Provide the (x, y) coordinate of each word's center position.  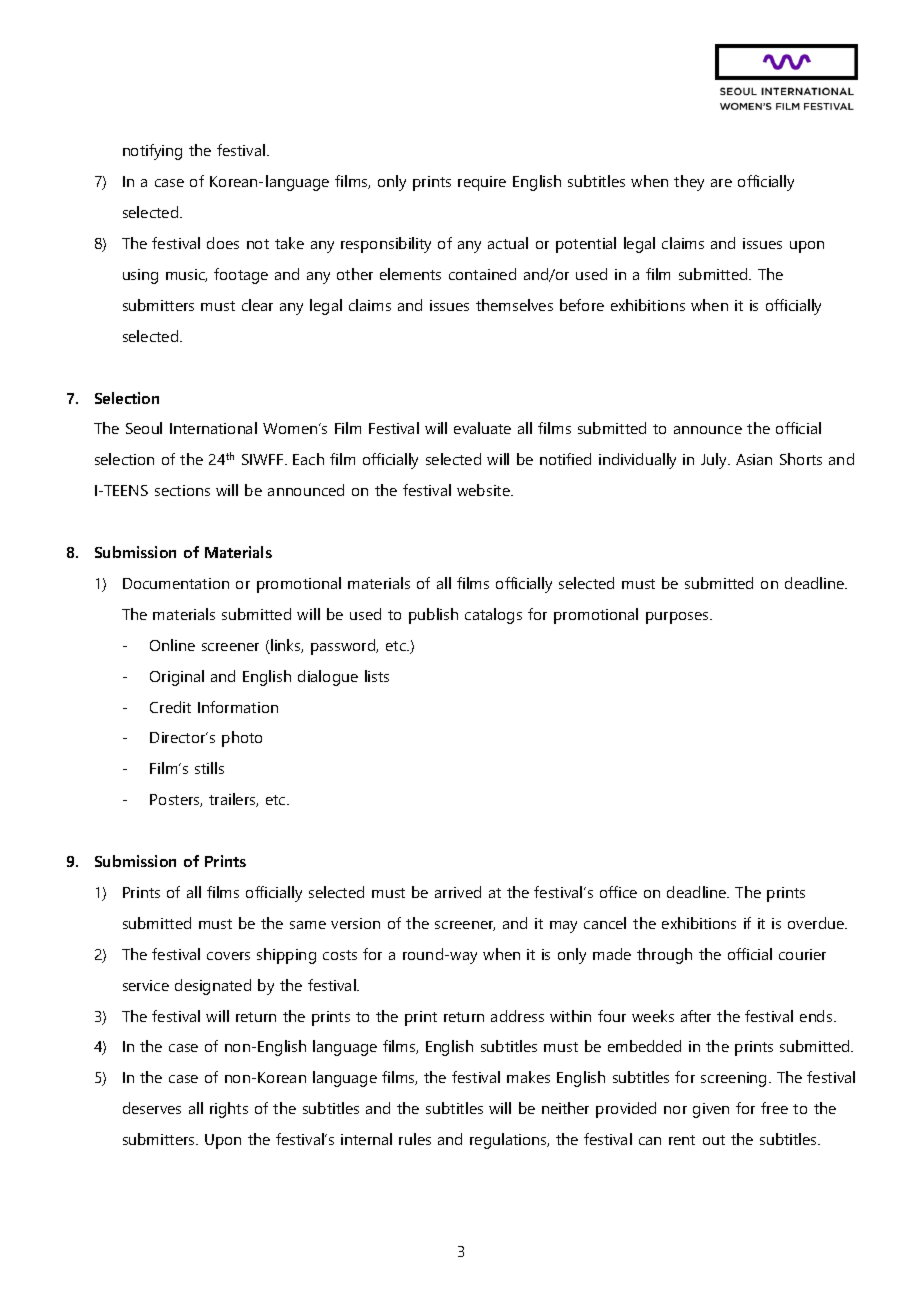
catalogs (493, 616)
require (482, 183)
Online (172, 645)
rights (229, 1110)
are (721, 183)
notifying (152, 152)
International (213, 428)
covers (228, 956)
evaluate (482, 428)
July (715, 461)
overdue (817, 923)
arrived (458, 892)
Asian (754, 459)
